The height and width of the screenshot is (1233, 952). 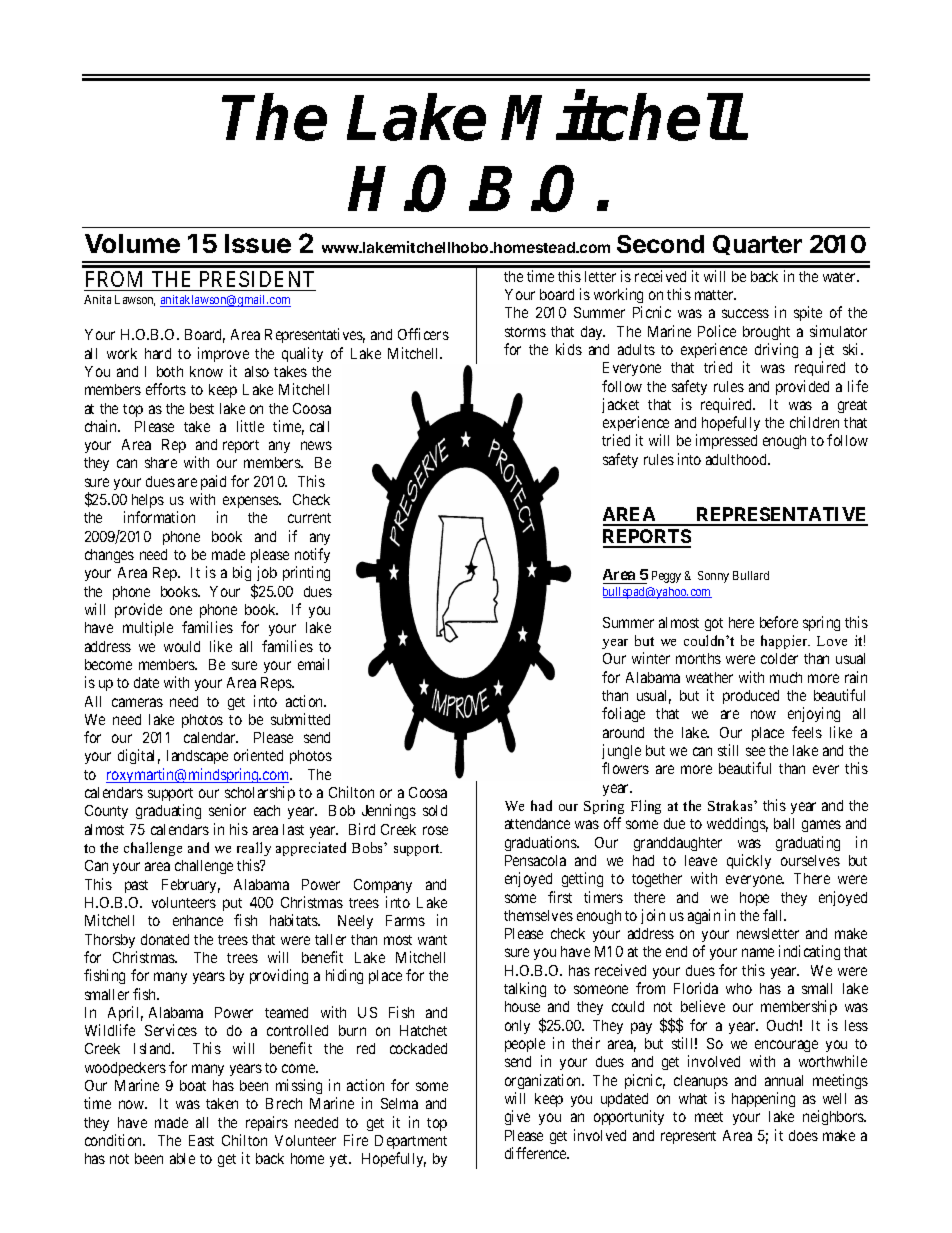 What do you see at coordinates (517, 1117) in the screenshot?
I see `give` at bounding box center [517, 1117].
